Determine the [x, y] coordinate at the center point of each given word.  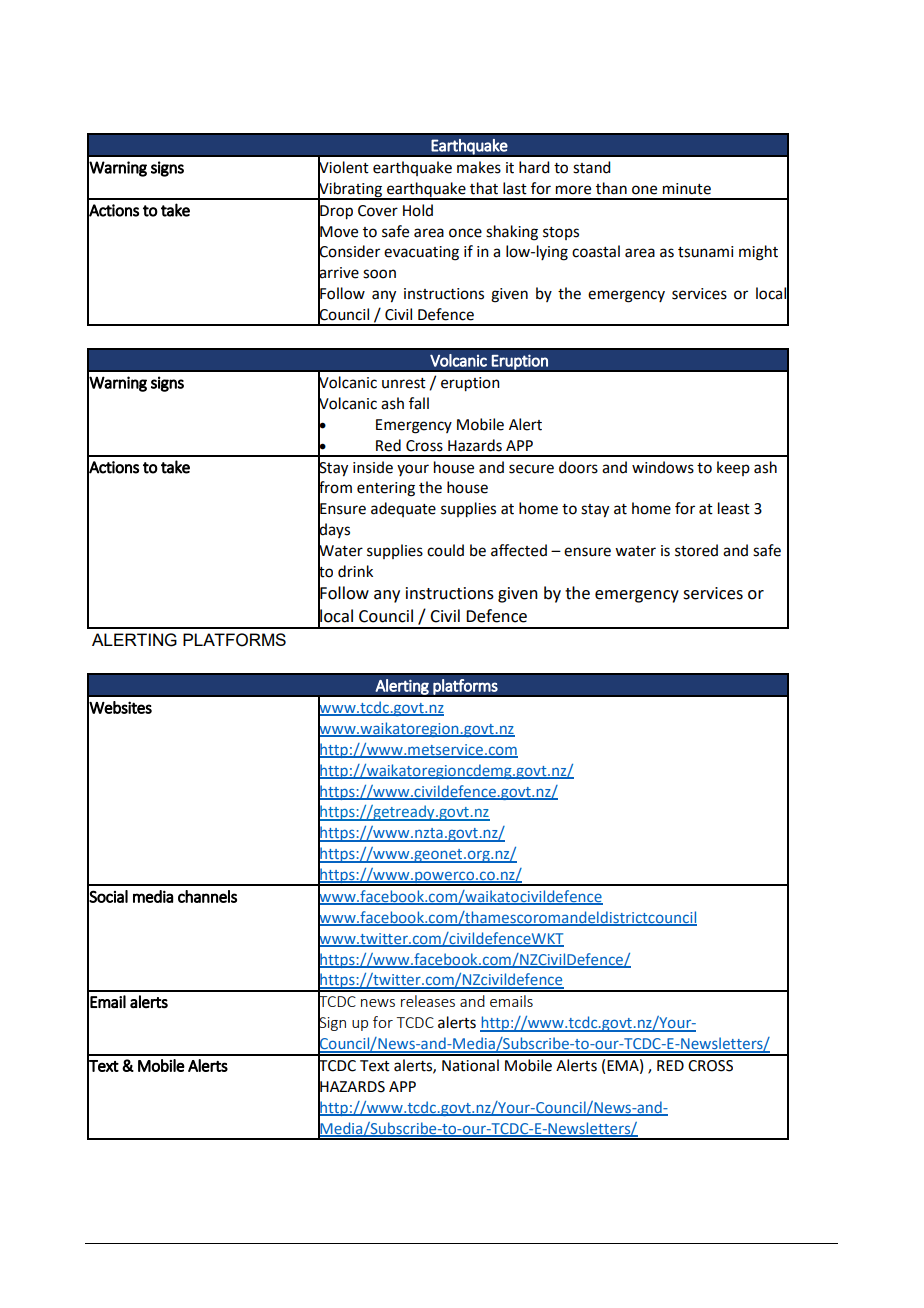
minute [687, 189]
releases [428, 1001]
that [484, 188]
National [470, 1065]
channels [207, 896]
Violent [343, 167]
